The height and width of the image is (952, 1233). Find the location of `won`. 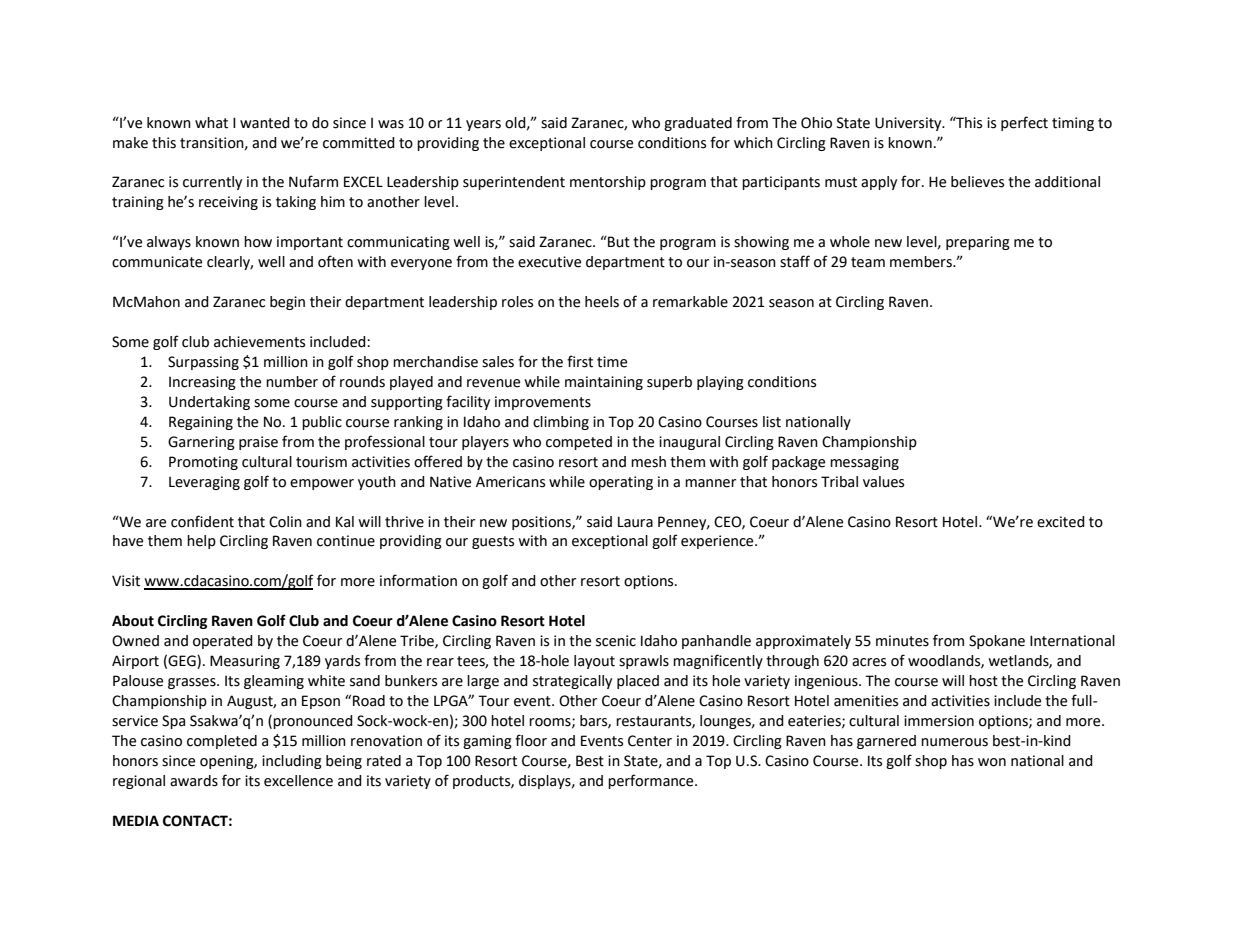

won is located at coordinates (992, 762).
